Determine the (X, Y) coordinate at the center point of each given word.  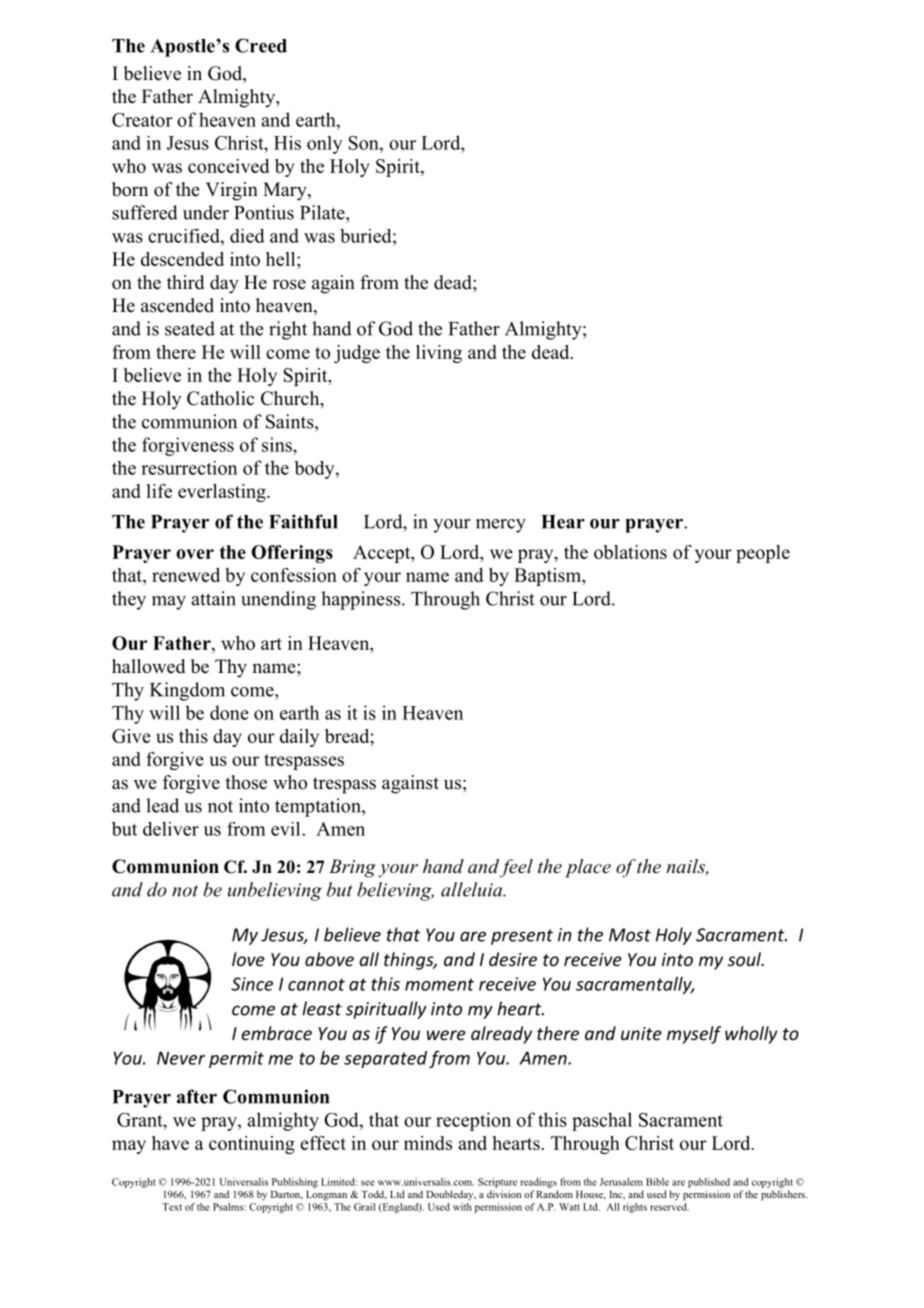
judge (357, 354)
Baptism (549, 577)
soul (745, 959)
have (170, 1143)
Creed (261, 45)
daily (299, 738)
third (185, 282)
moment (439, 984)
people (763, 554)
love (248, 959)
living (439, 354)
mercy (501, 526)
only (325, 145)
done (229, 712)
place (588, 868)
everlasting (223, 493)
